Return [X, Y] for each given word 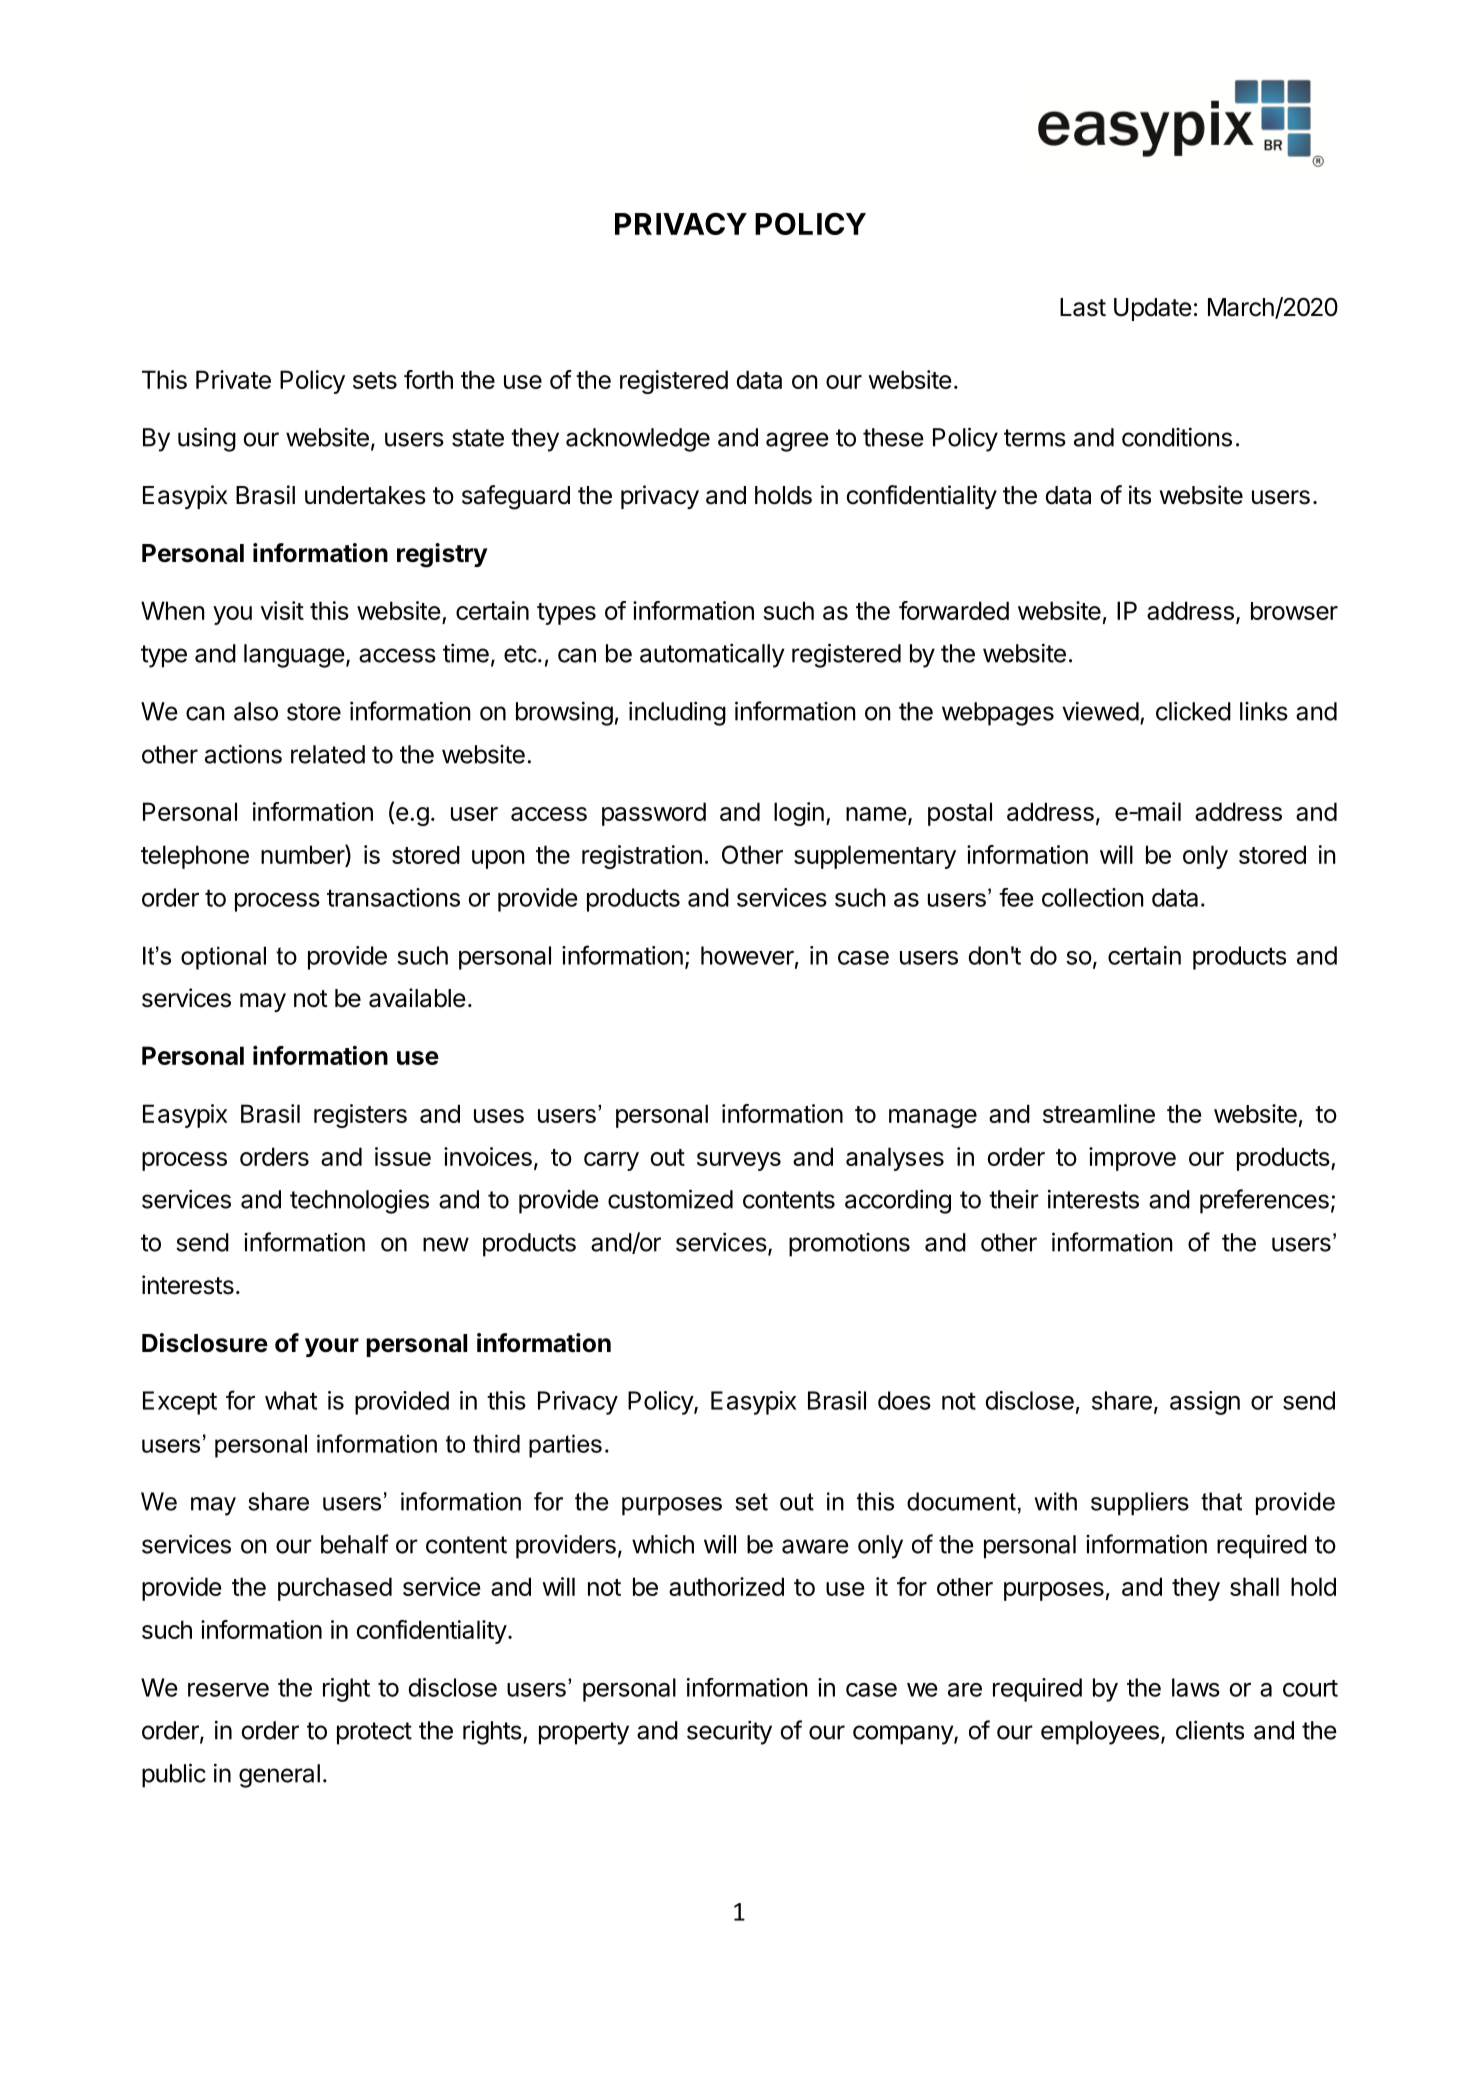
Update [1153, 309]
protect [374, 1733]
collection [1093, 897]
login [799, 814]
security [729, 1732]
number [303, 854]
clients [1210, 1730]
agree [797, 442]
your [332, 1347]
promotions [849, 1245]
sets [375, 380]
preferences [1264, 1201]
